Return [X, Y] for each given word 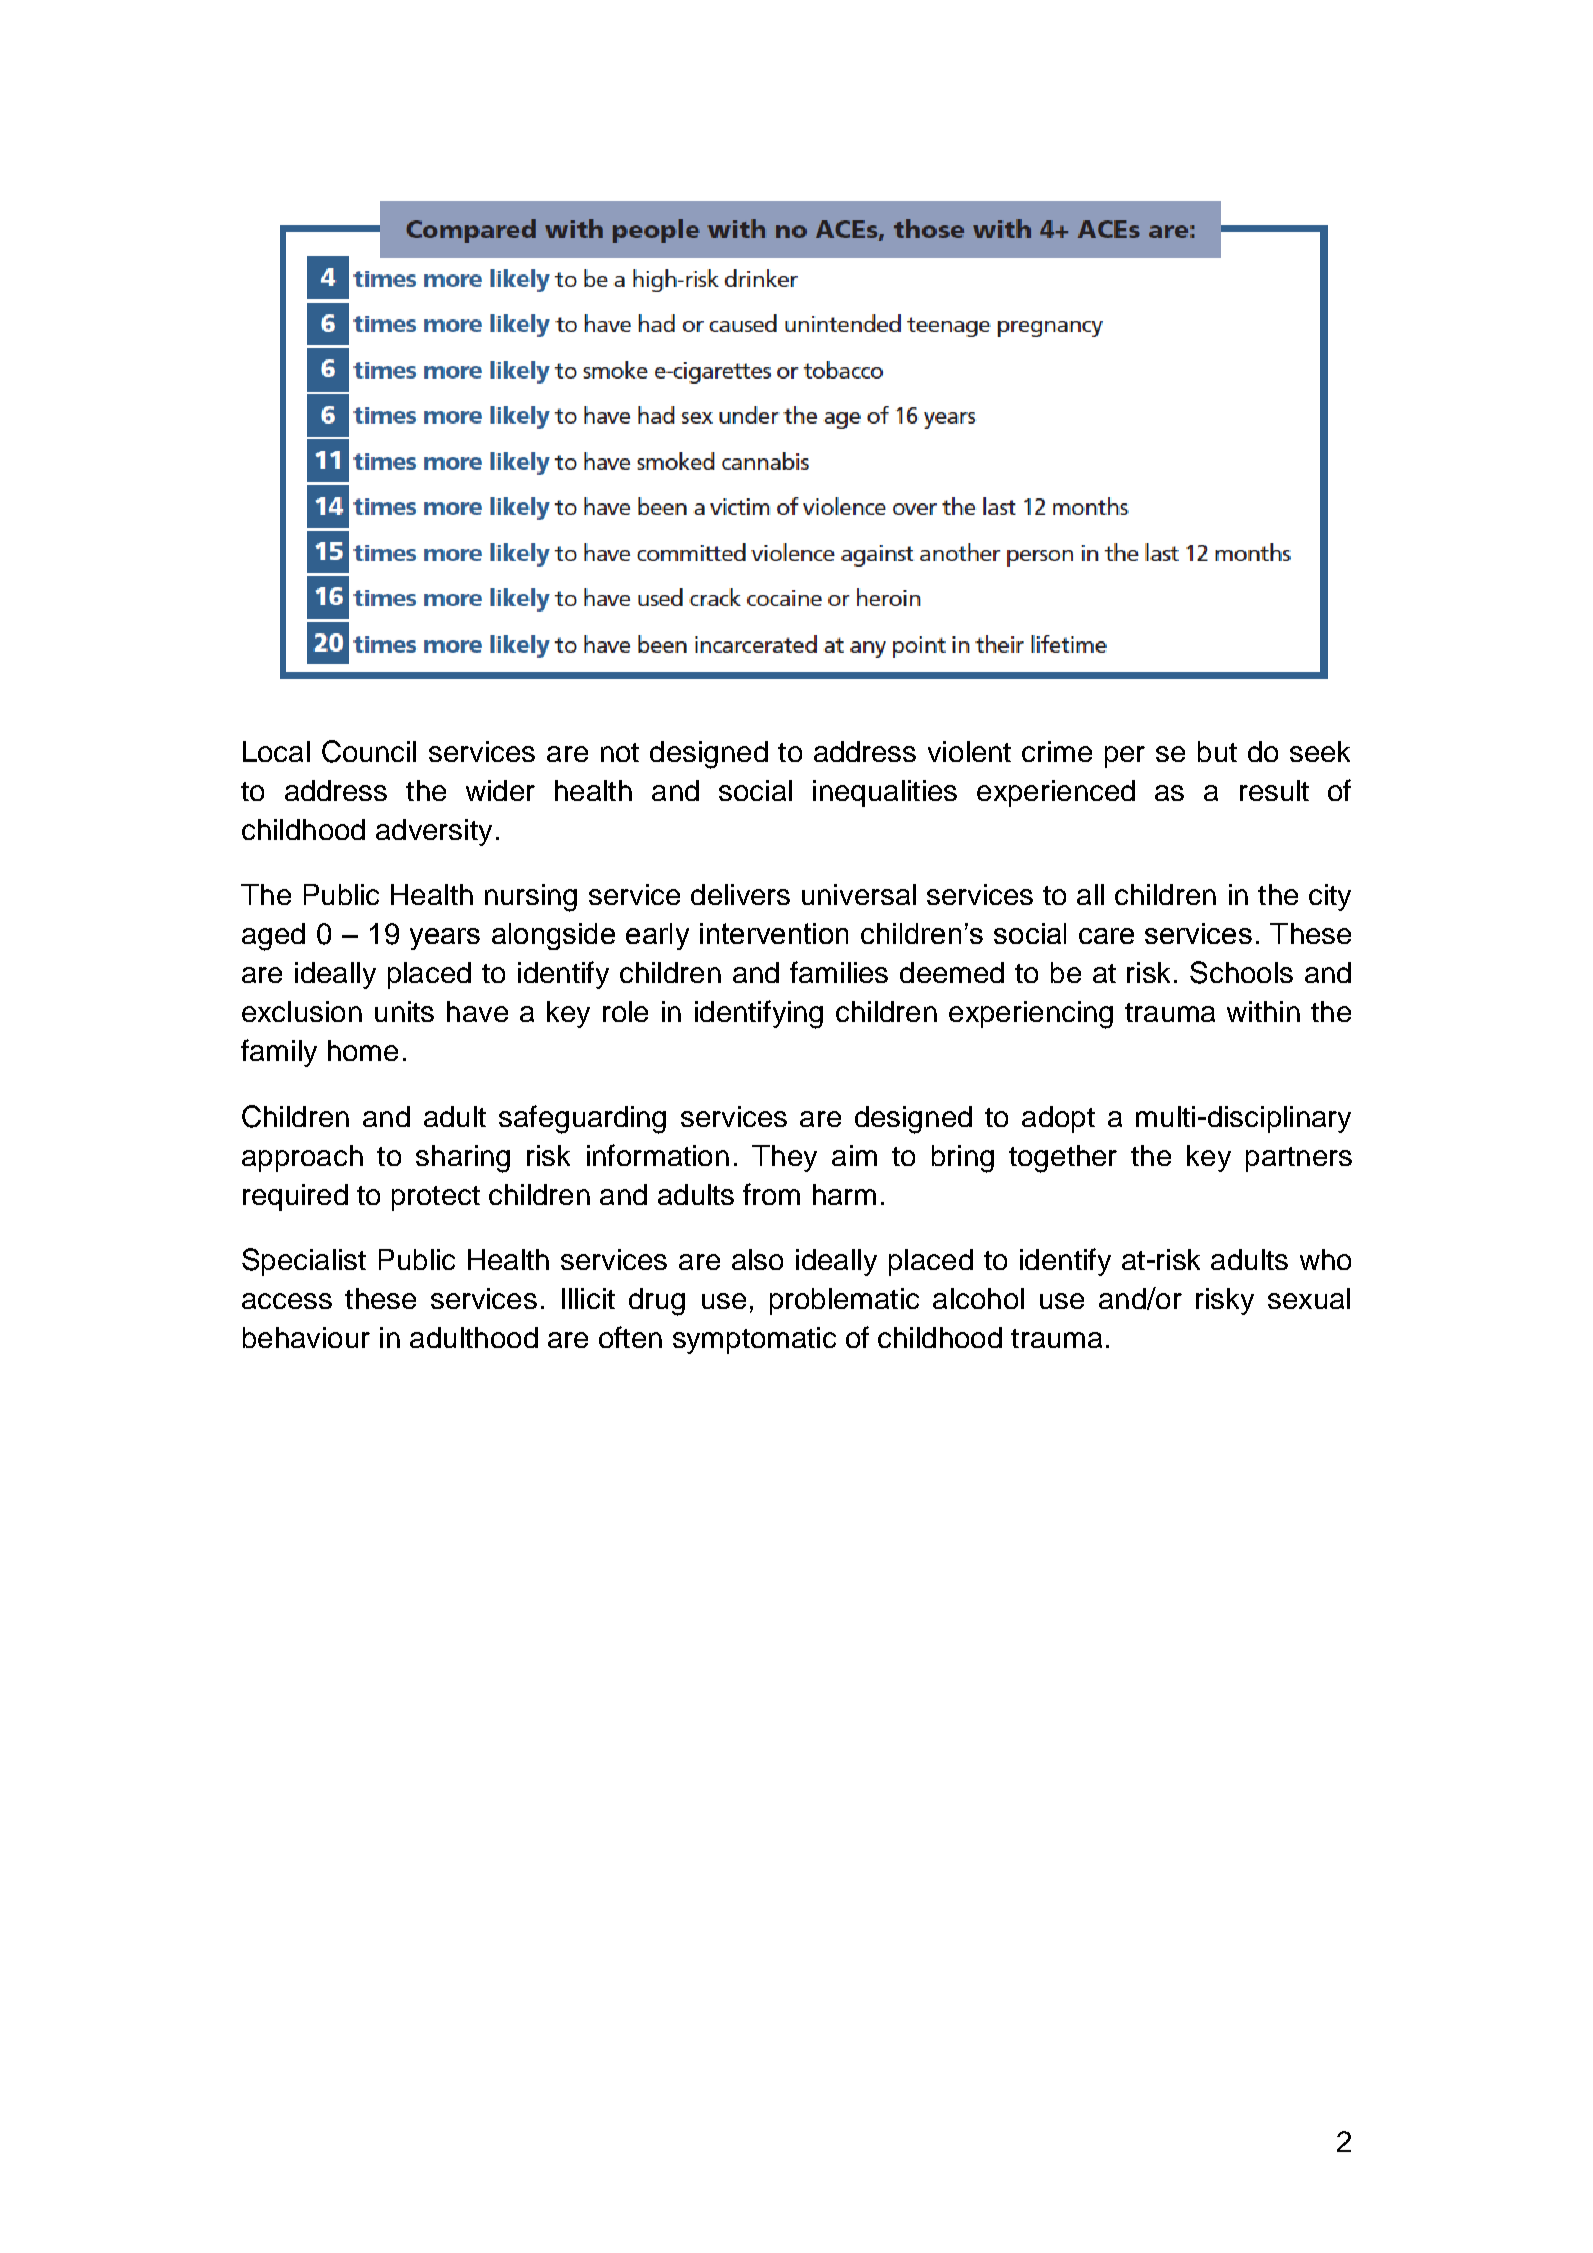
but [1217, 751]
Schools [1241, 972]
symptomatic [754, 1340]
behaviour [306, 1337]
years [445, 939]
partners [1299, 1159]
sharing [463, 1159]
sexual [1309, 1298]
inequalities [885, 793]
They [784, 1158]
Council [369, 751]
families [839, 972]
